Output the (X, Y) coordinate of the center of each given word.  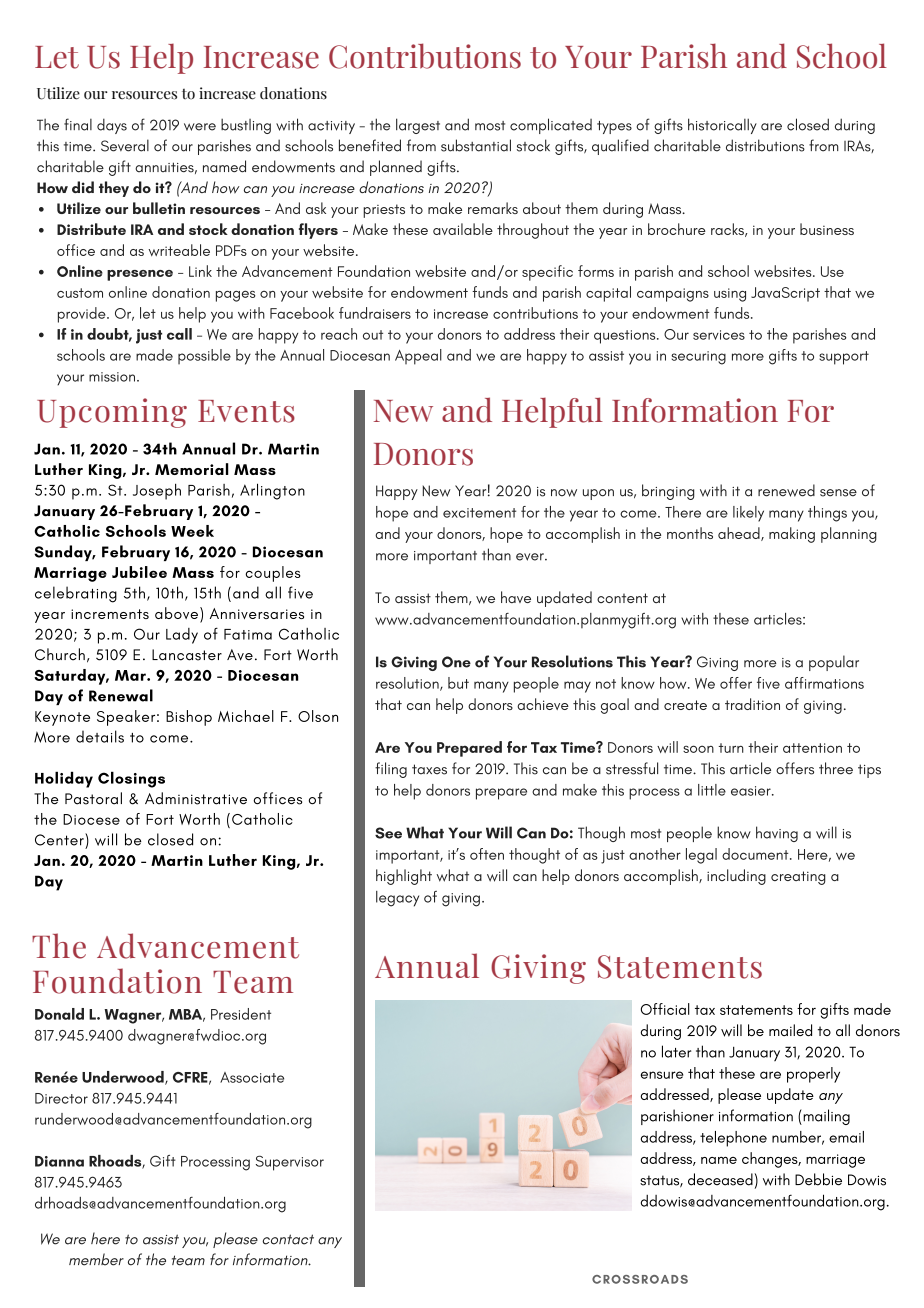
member (96, 1259)
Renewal (121, 695)
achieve (543, 704)
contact (288, 1239)
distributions (765, 145)
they (114, 189)
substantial (476, 145)
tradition (752, 704)
